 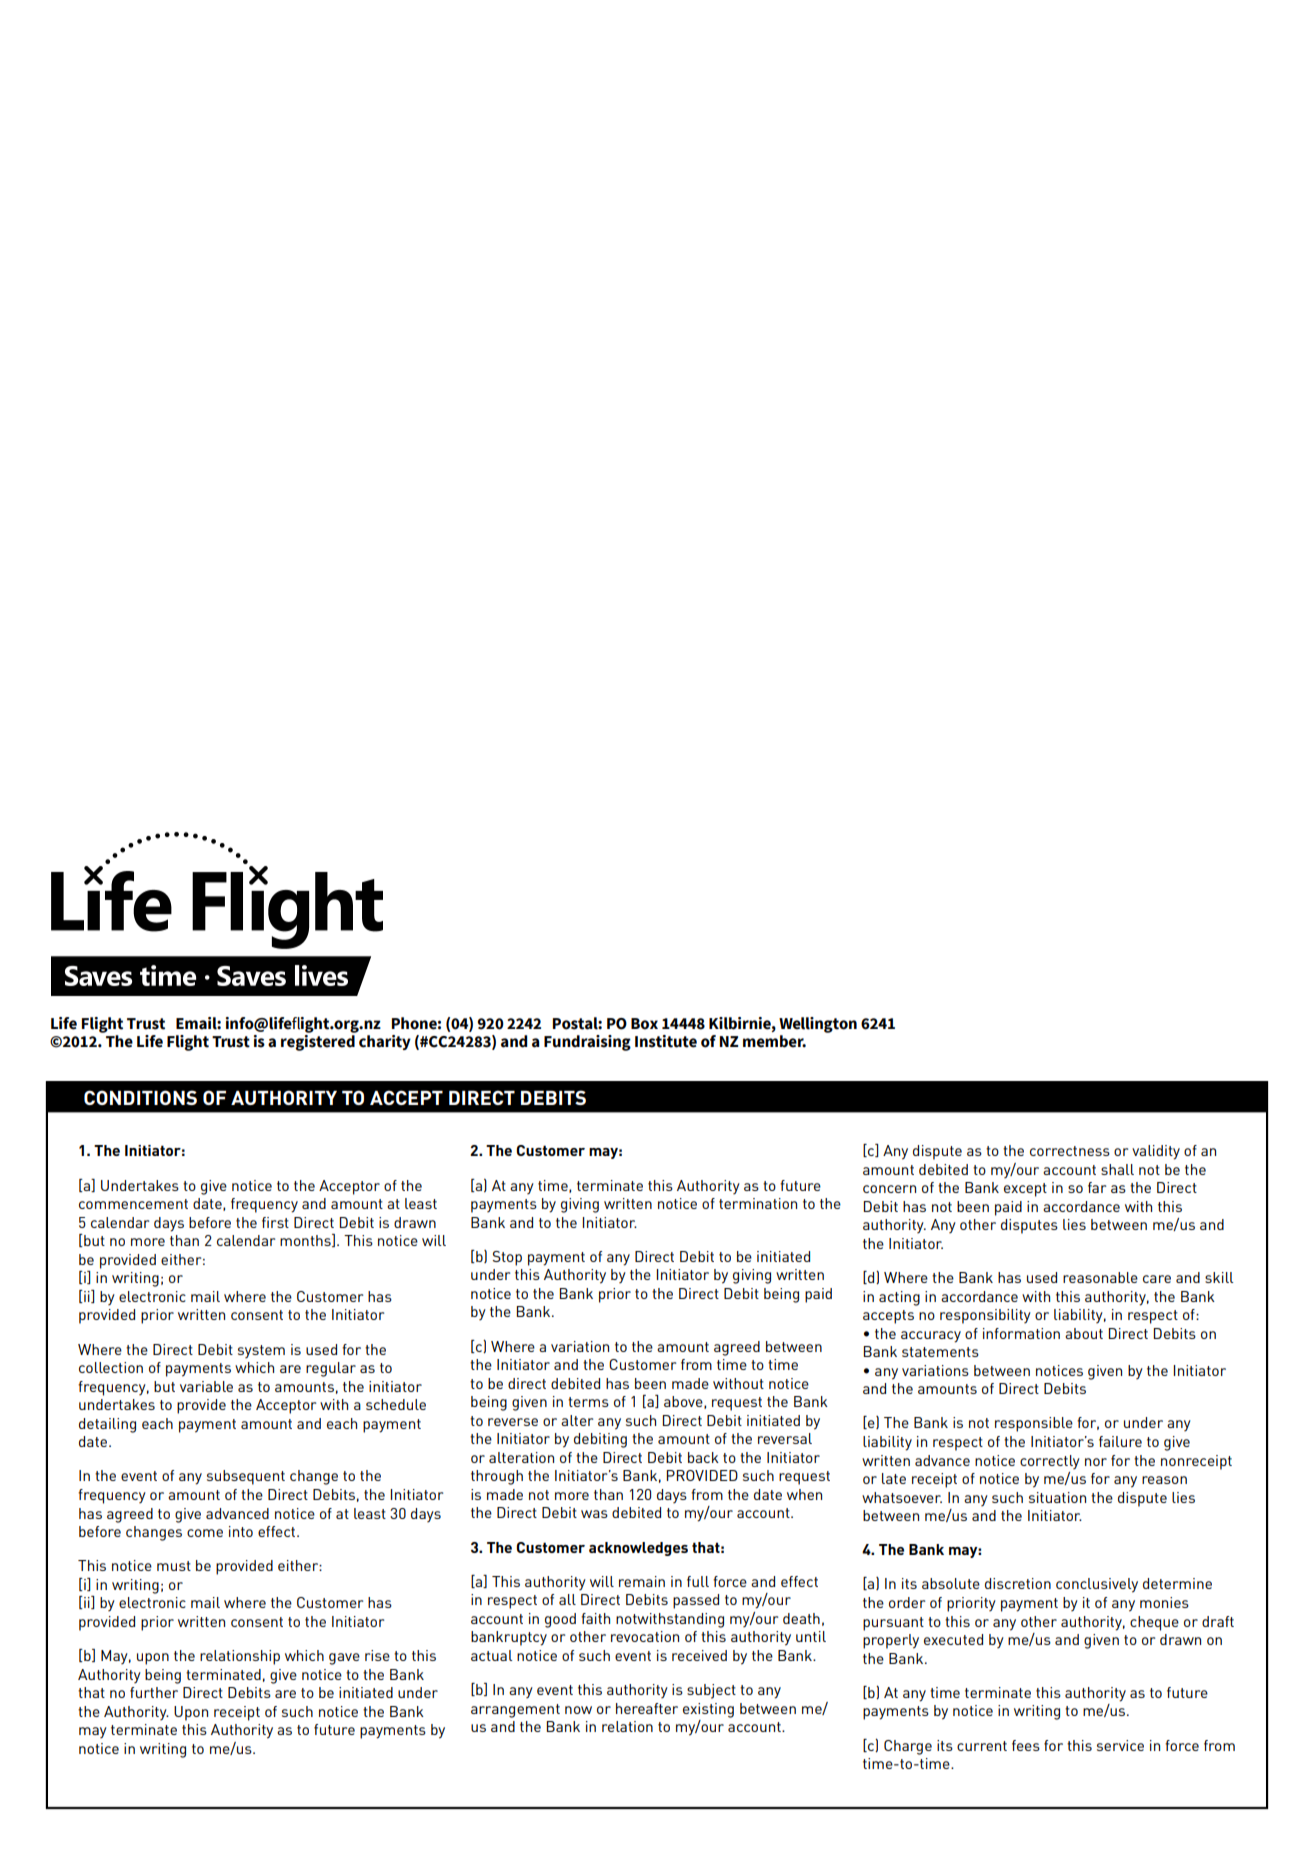 What do you see at coordinates (319, 1041) in the screenshot?
I see `registered` at bounding box center [319, 1041].
